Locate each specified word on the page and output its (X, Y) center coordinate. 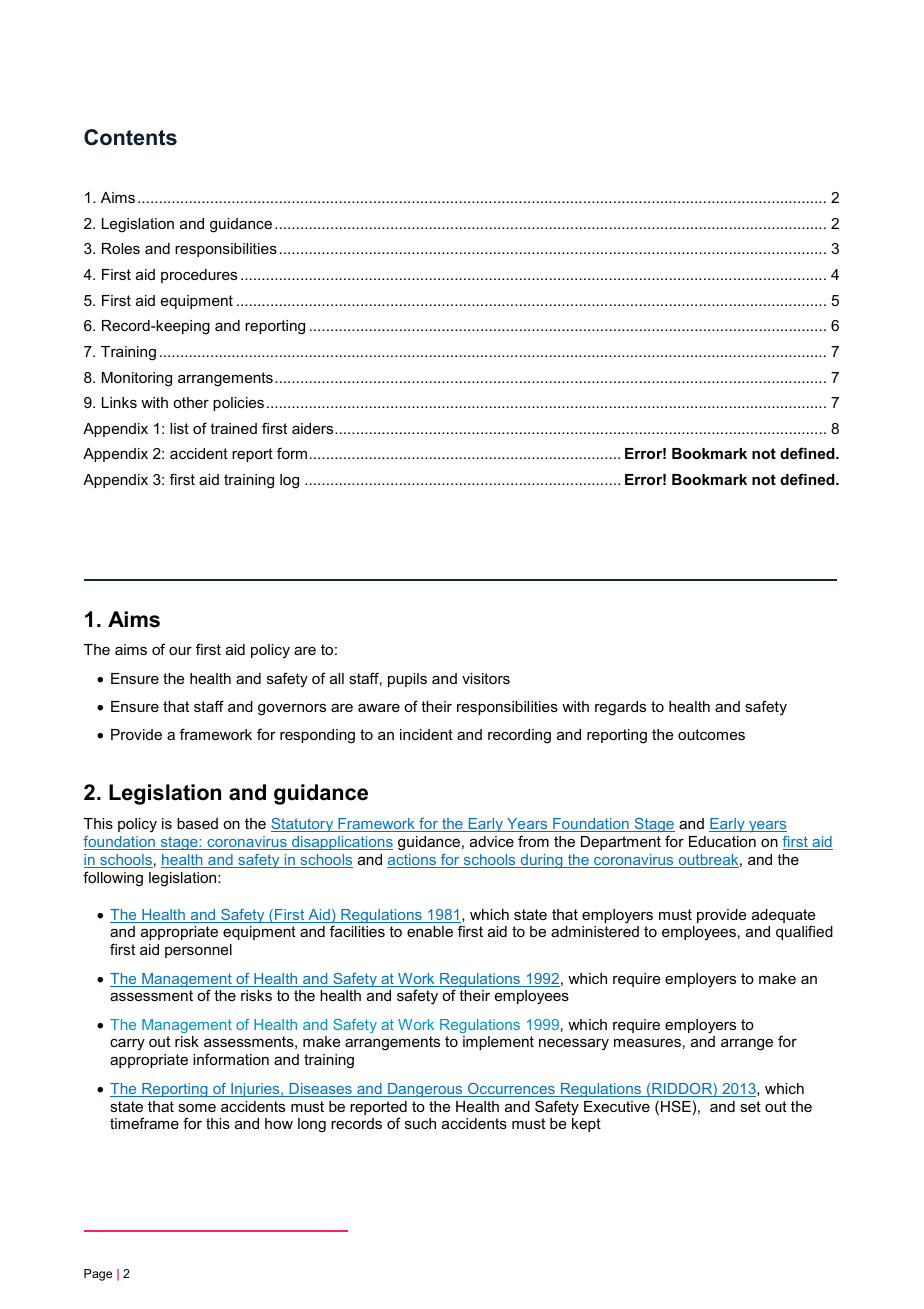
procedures (199, 276)
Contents (130, 137)
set (750, 1106)
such (420, 1123)
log (289, 481)
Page (98, 1275)
